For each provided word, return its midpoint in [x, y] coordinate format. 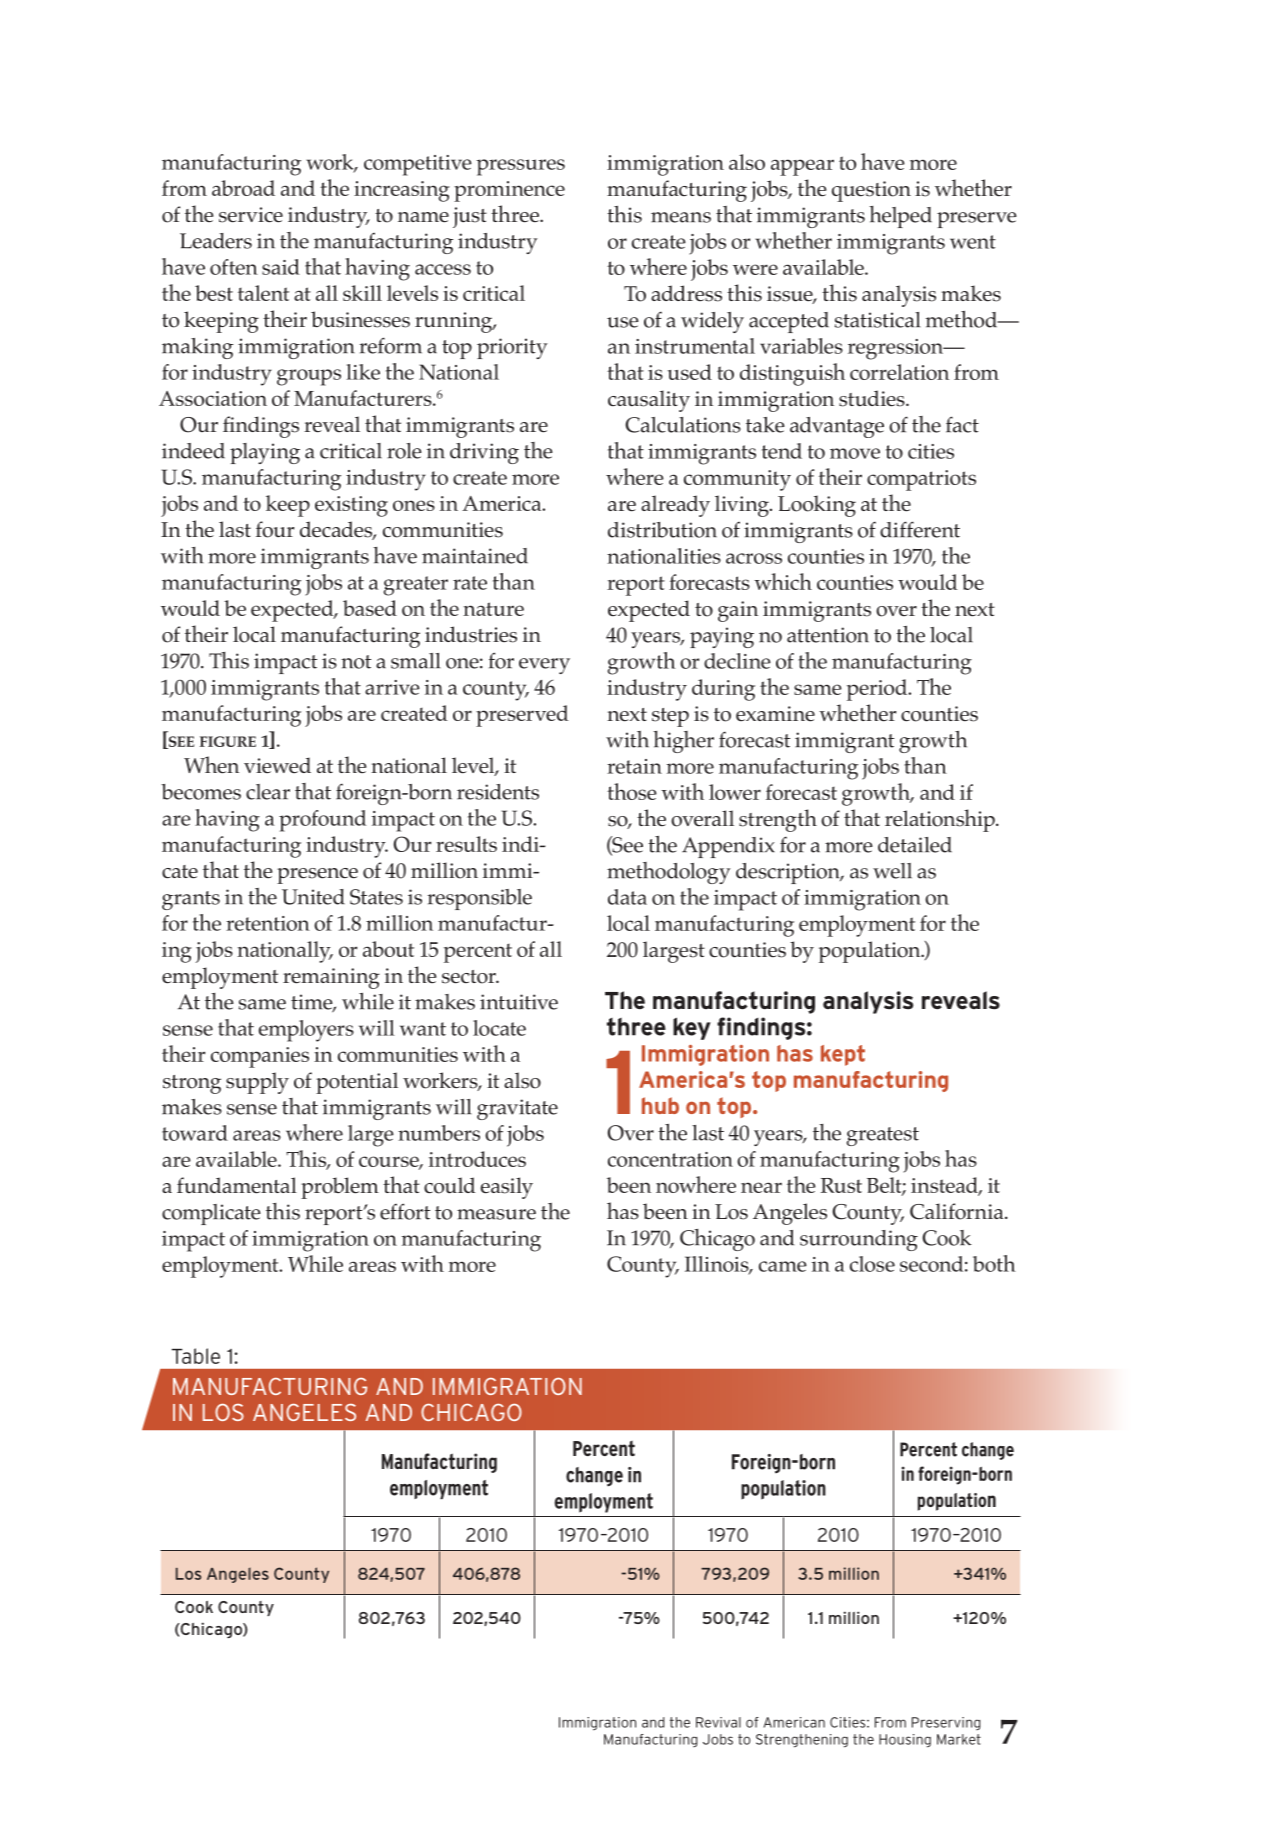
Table [196, 1356]
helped [900, 217]
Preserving [946, 1723]
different [920, 529]
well [892, 871]
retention [268, 923]
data [627, 897]
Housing [905, 1741]
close [872, 1264]
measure [496, 1214]
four [275, 529]
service [251, 215]
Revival [718, 1722]
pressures [520, 167]
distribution [662, 530]
